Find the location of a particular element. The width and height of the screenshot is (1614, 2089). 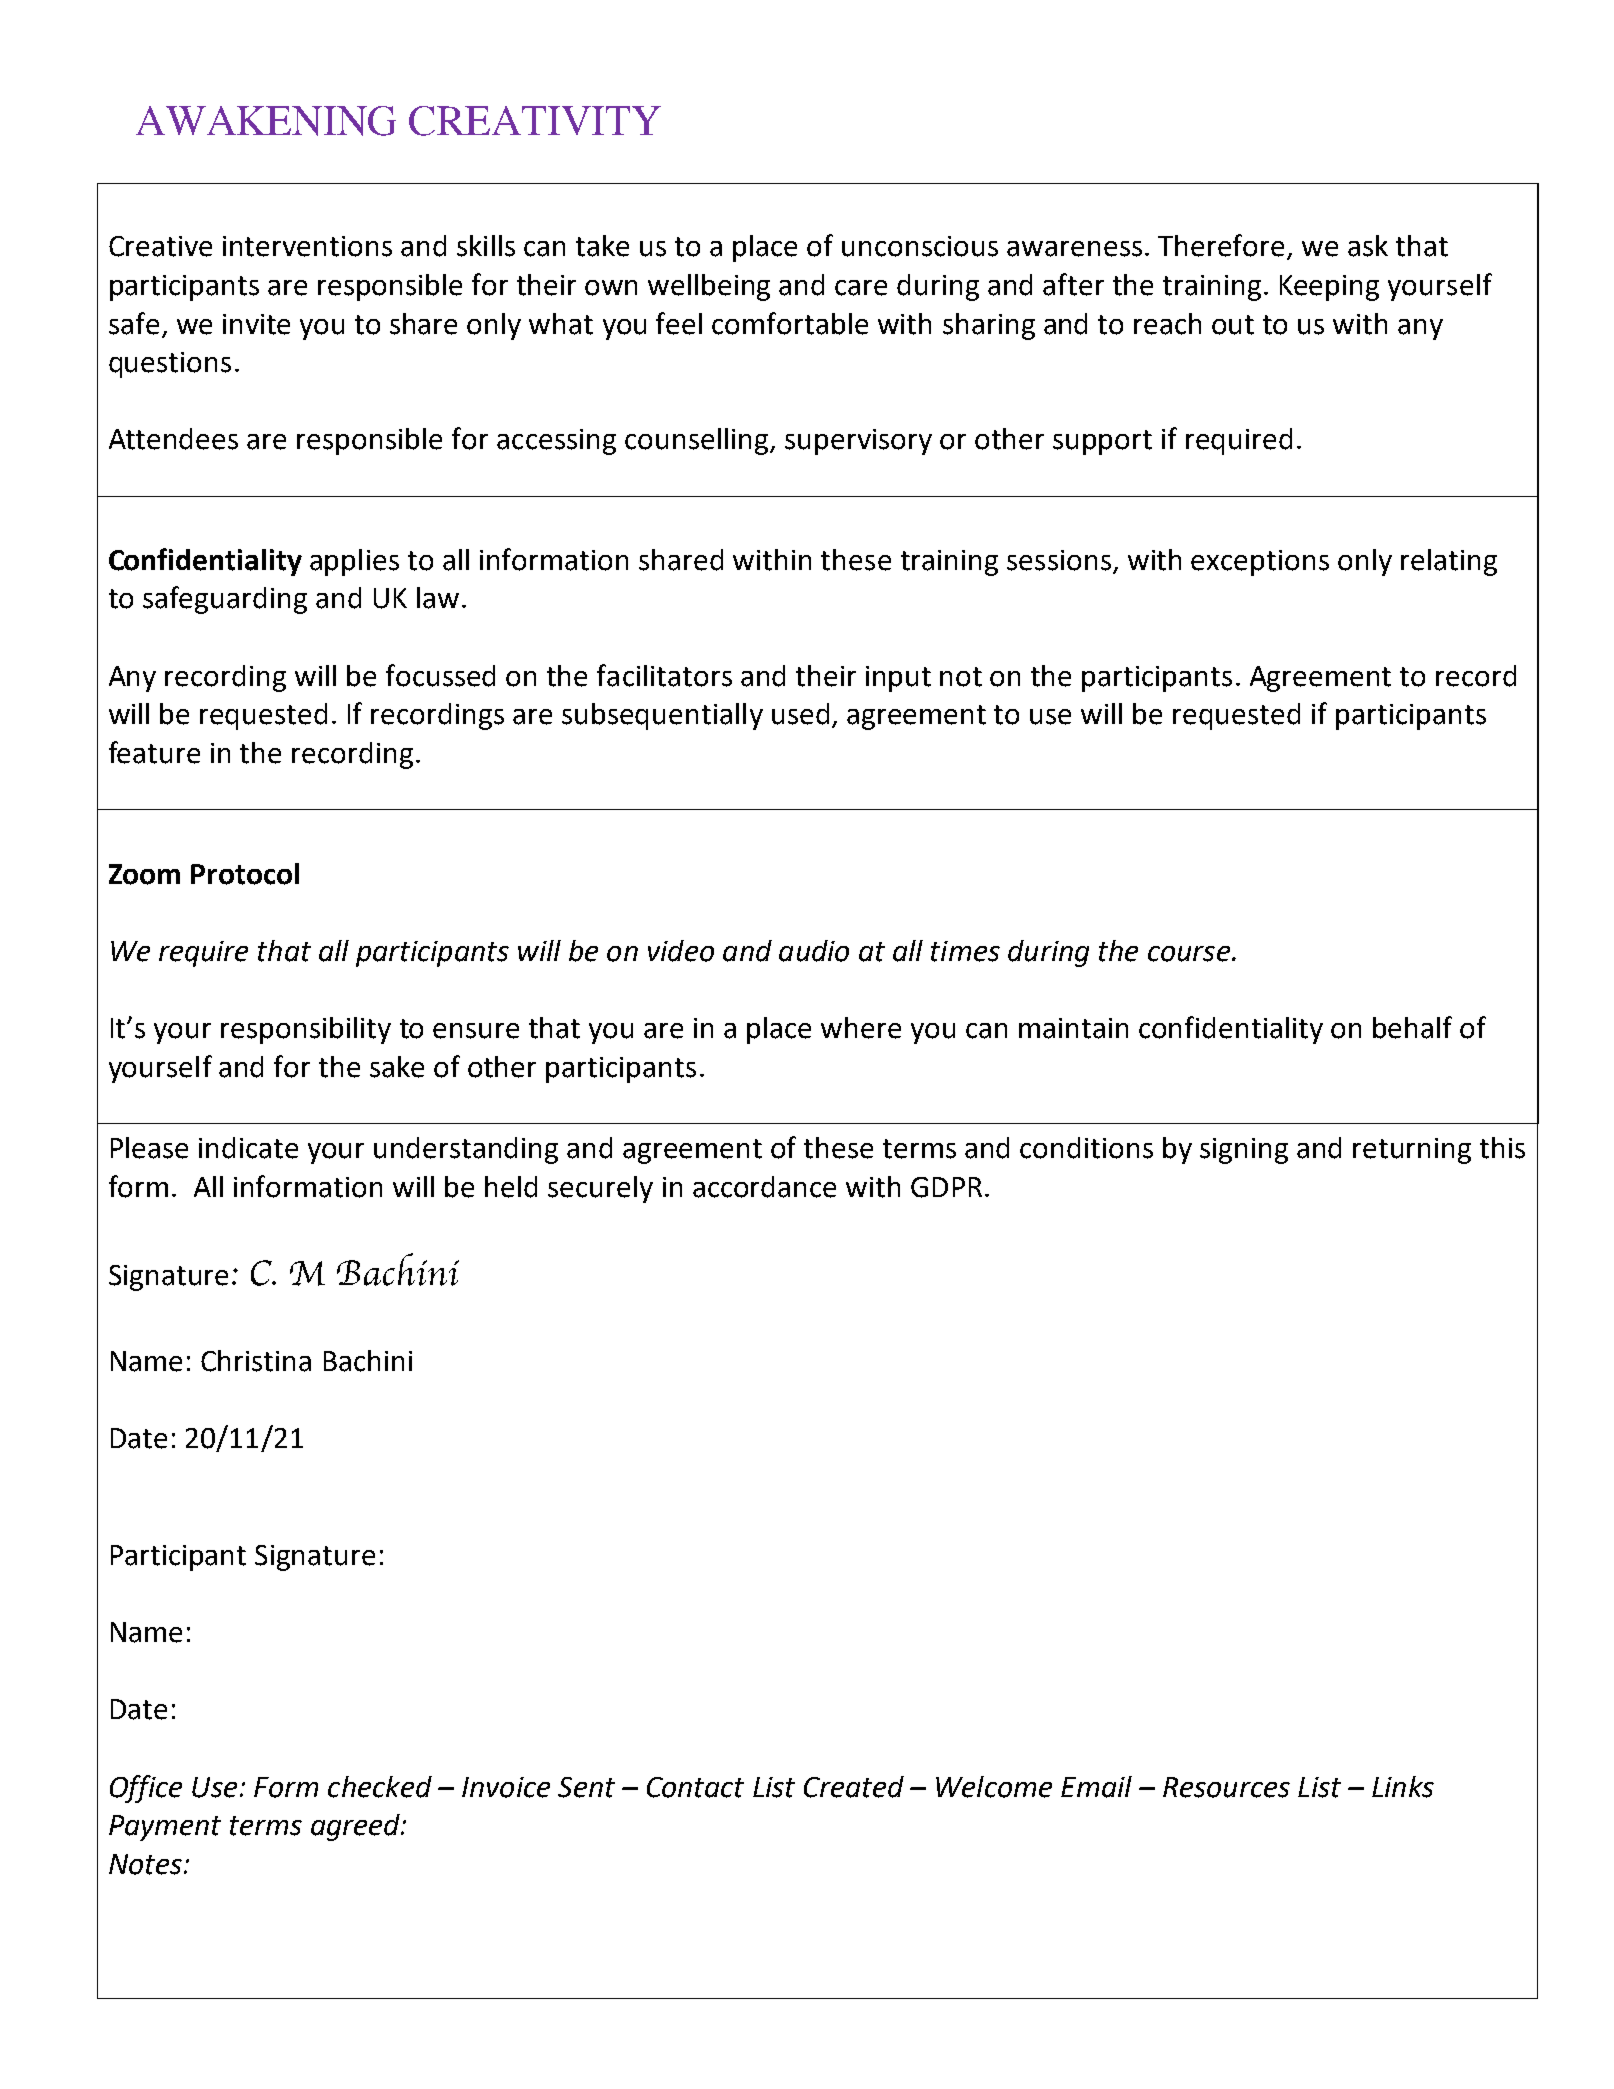

ask is located at coordinates (1368, 246).
